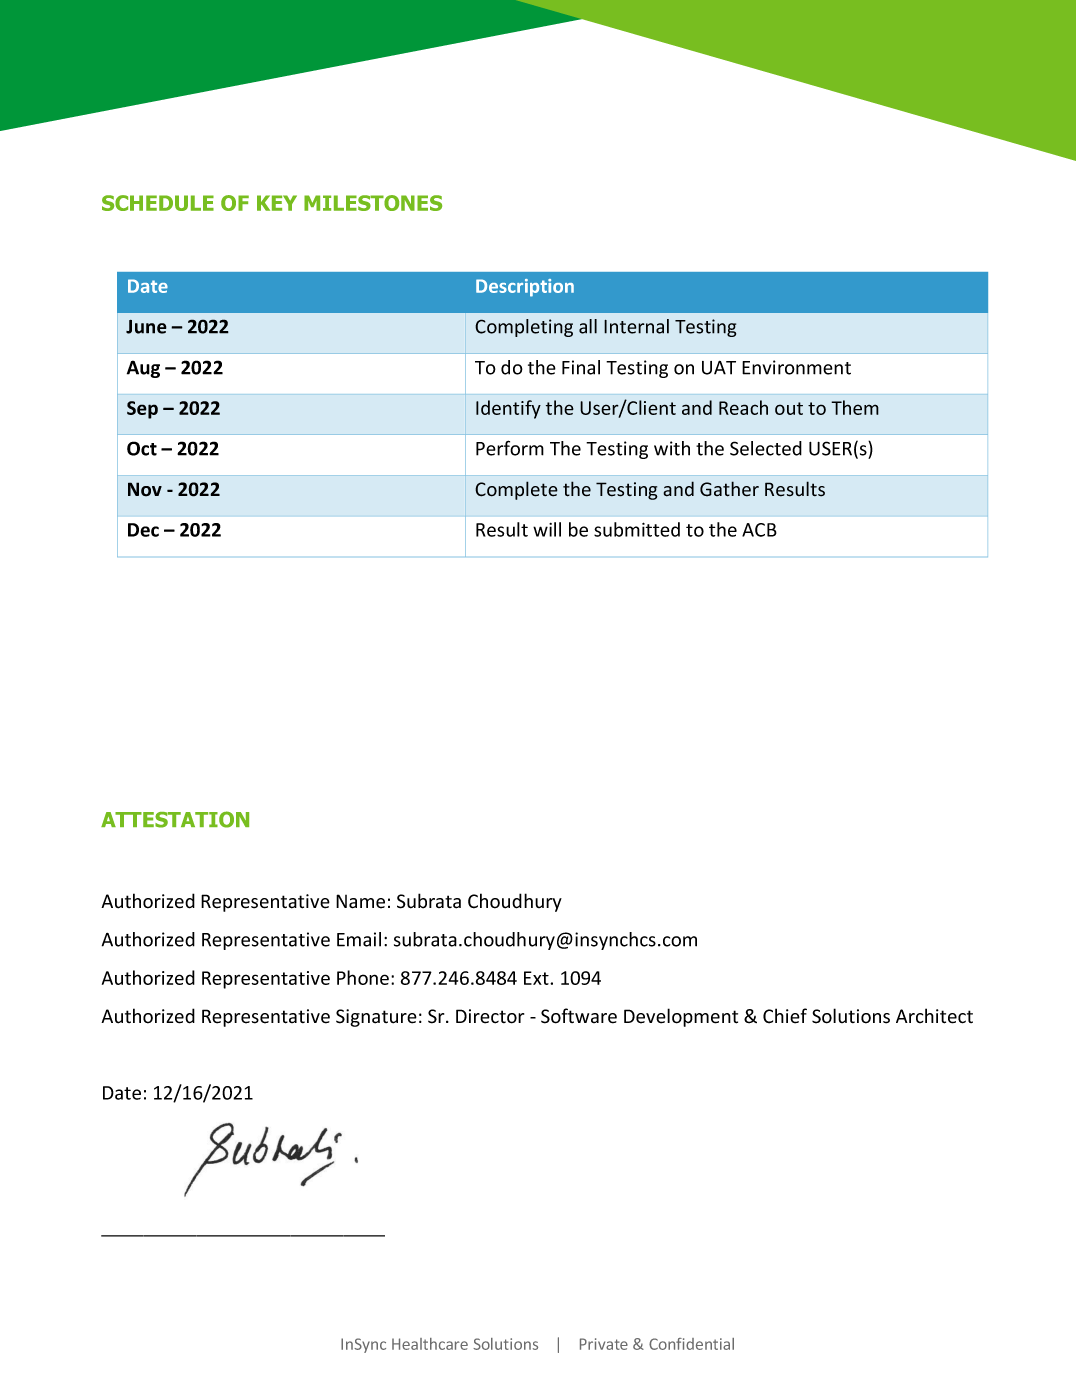 Image resolution: width=1076 pixels, height=1392 pixels. I want to click on Private, so click(604, 1344).
